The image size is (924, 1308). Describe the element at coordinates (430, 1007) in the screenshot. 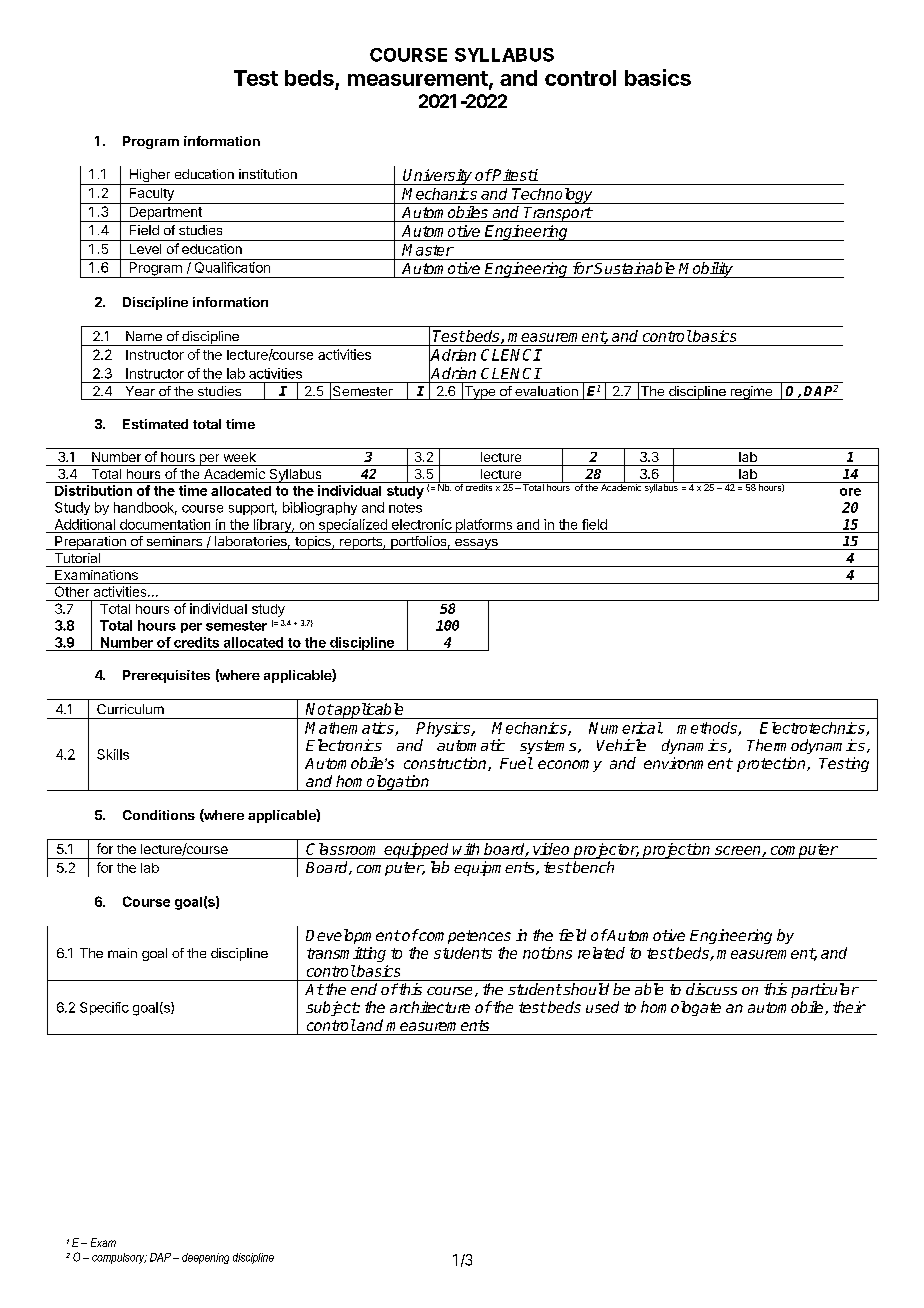

I see `architecture` at that location.
